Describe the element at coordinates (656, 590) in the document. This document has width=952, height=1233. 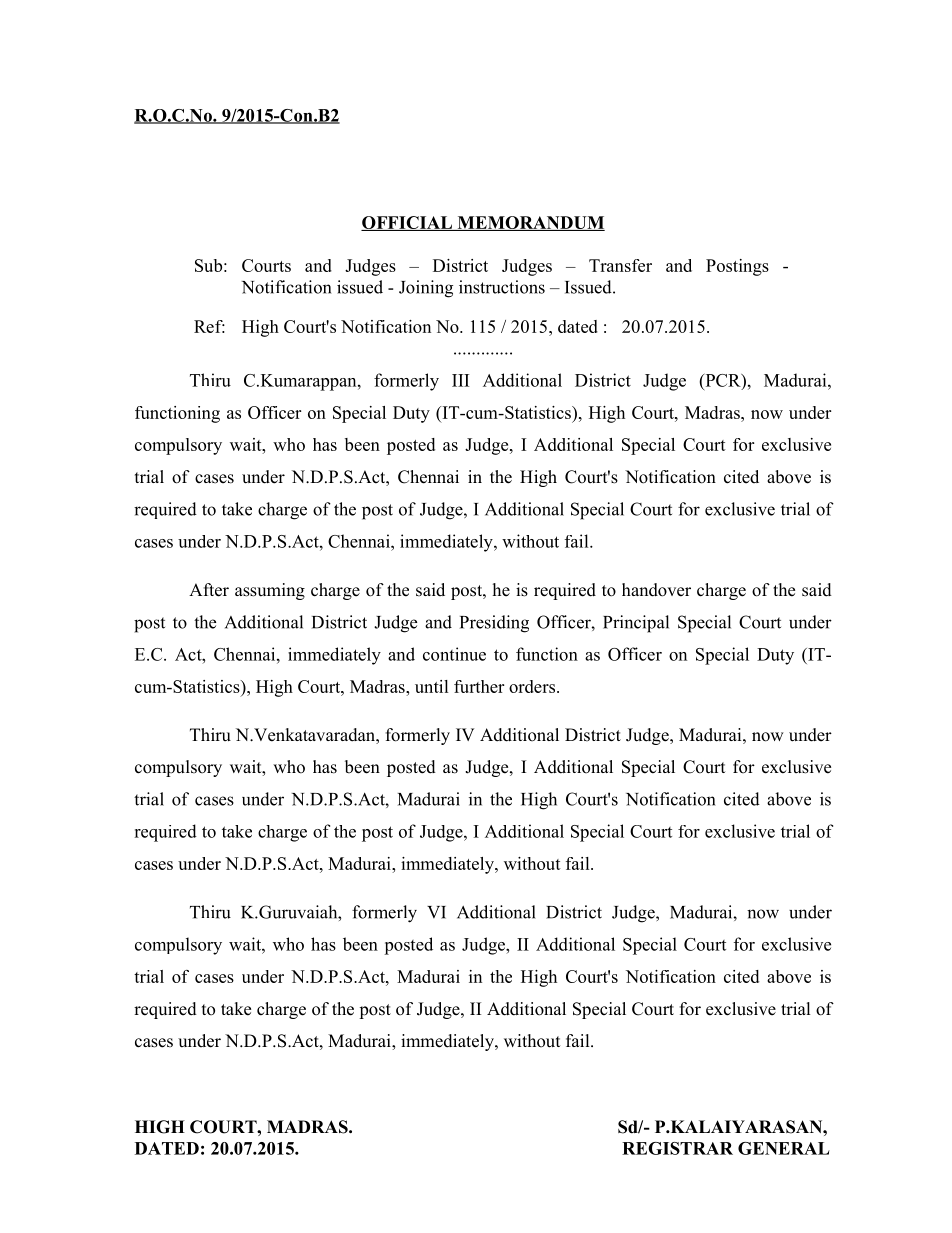
I see `handover` at that location.
